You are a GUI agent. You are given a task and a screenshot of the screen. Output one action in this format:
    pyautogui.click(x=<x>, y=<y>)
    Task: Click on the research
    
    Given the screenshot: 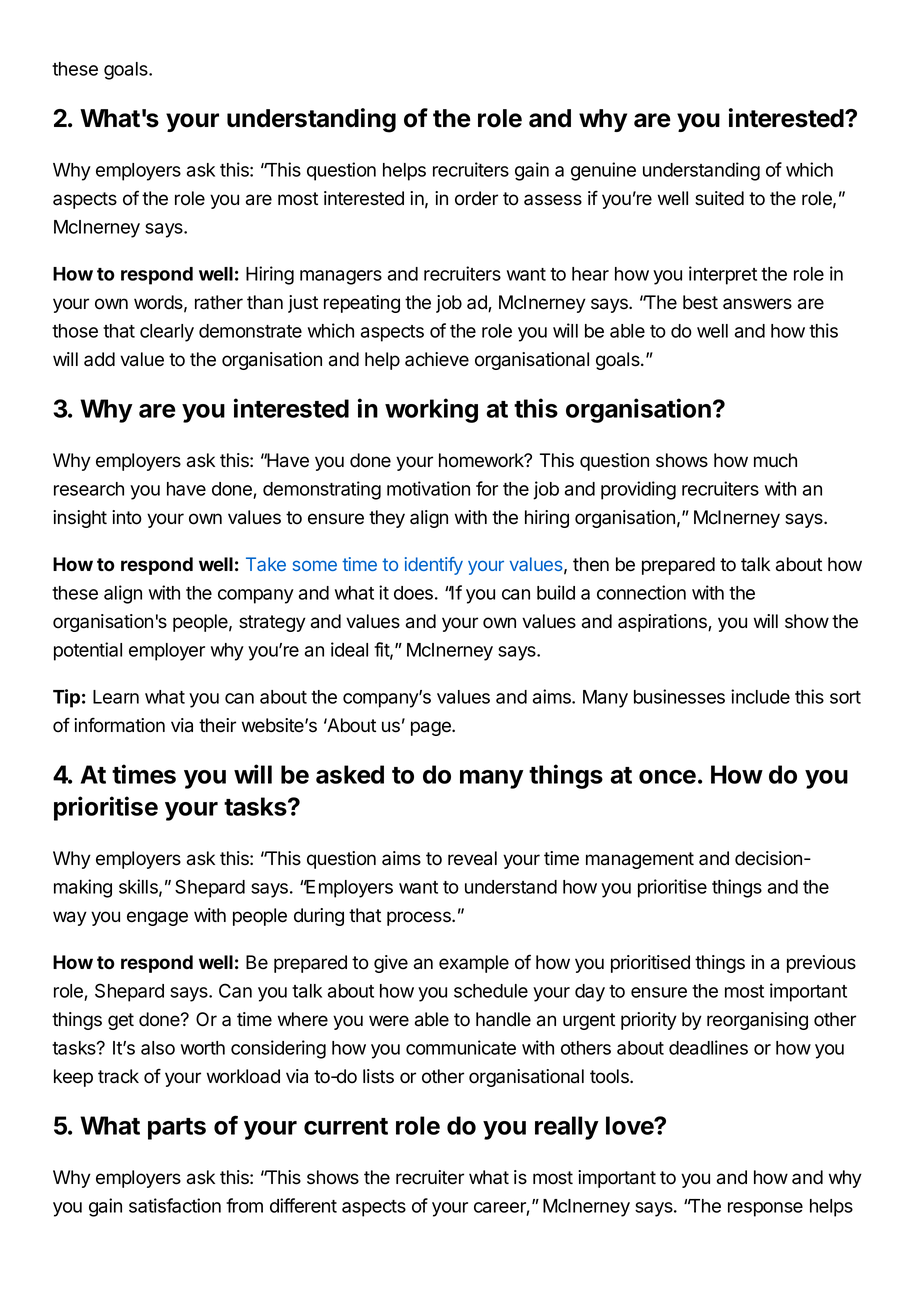 What is the action you would take?
    pyautogui.click(x=89, y=489)
